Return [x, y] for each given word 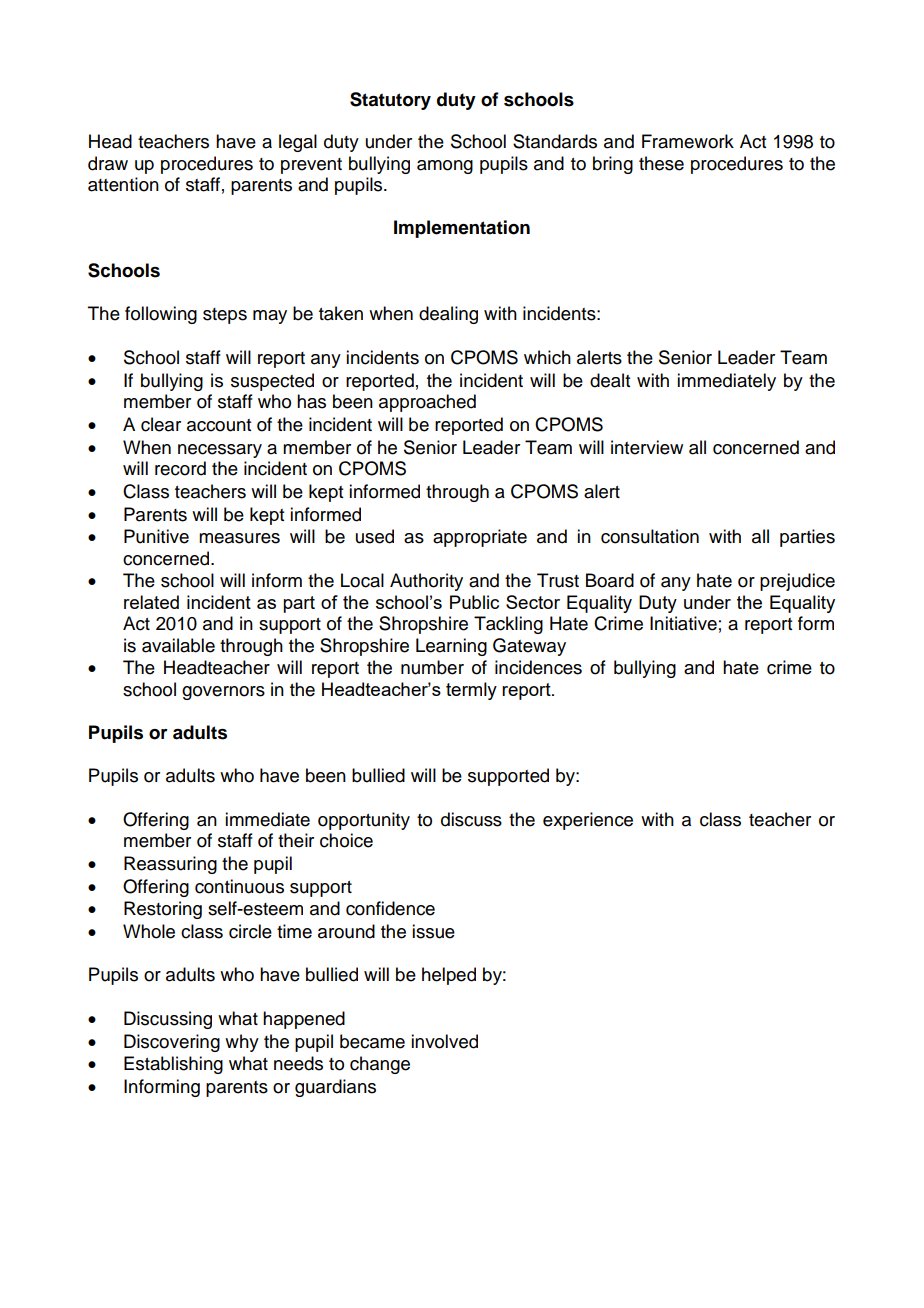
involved [444, 1041]
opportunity [364, 821]
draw [108, 163]
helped [449, 976]
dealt [610, 380]
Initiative [683, 623]
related [151, 602]
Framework [688, 141]
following [161, 315]
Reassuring [170, 865]
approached [427, 403]
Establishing [173, 1065]
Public [474, 602]
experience [588, 821]
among [445, 167]
